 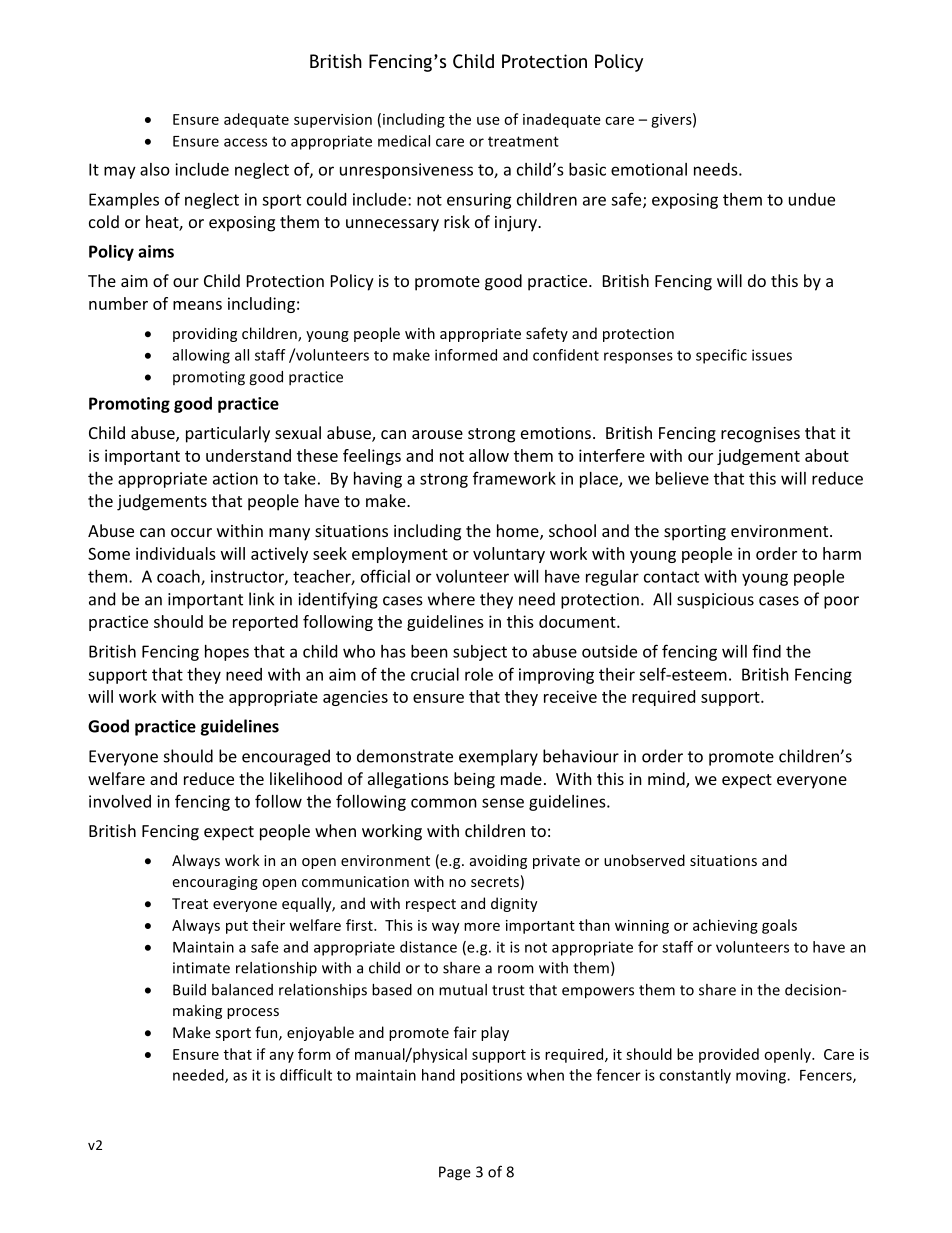 What do you see at coordinates (479, 201) in the image?
I see `ensuring` at bounding box center [479, 201].
